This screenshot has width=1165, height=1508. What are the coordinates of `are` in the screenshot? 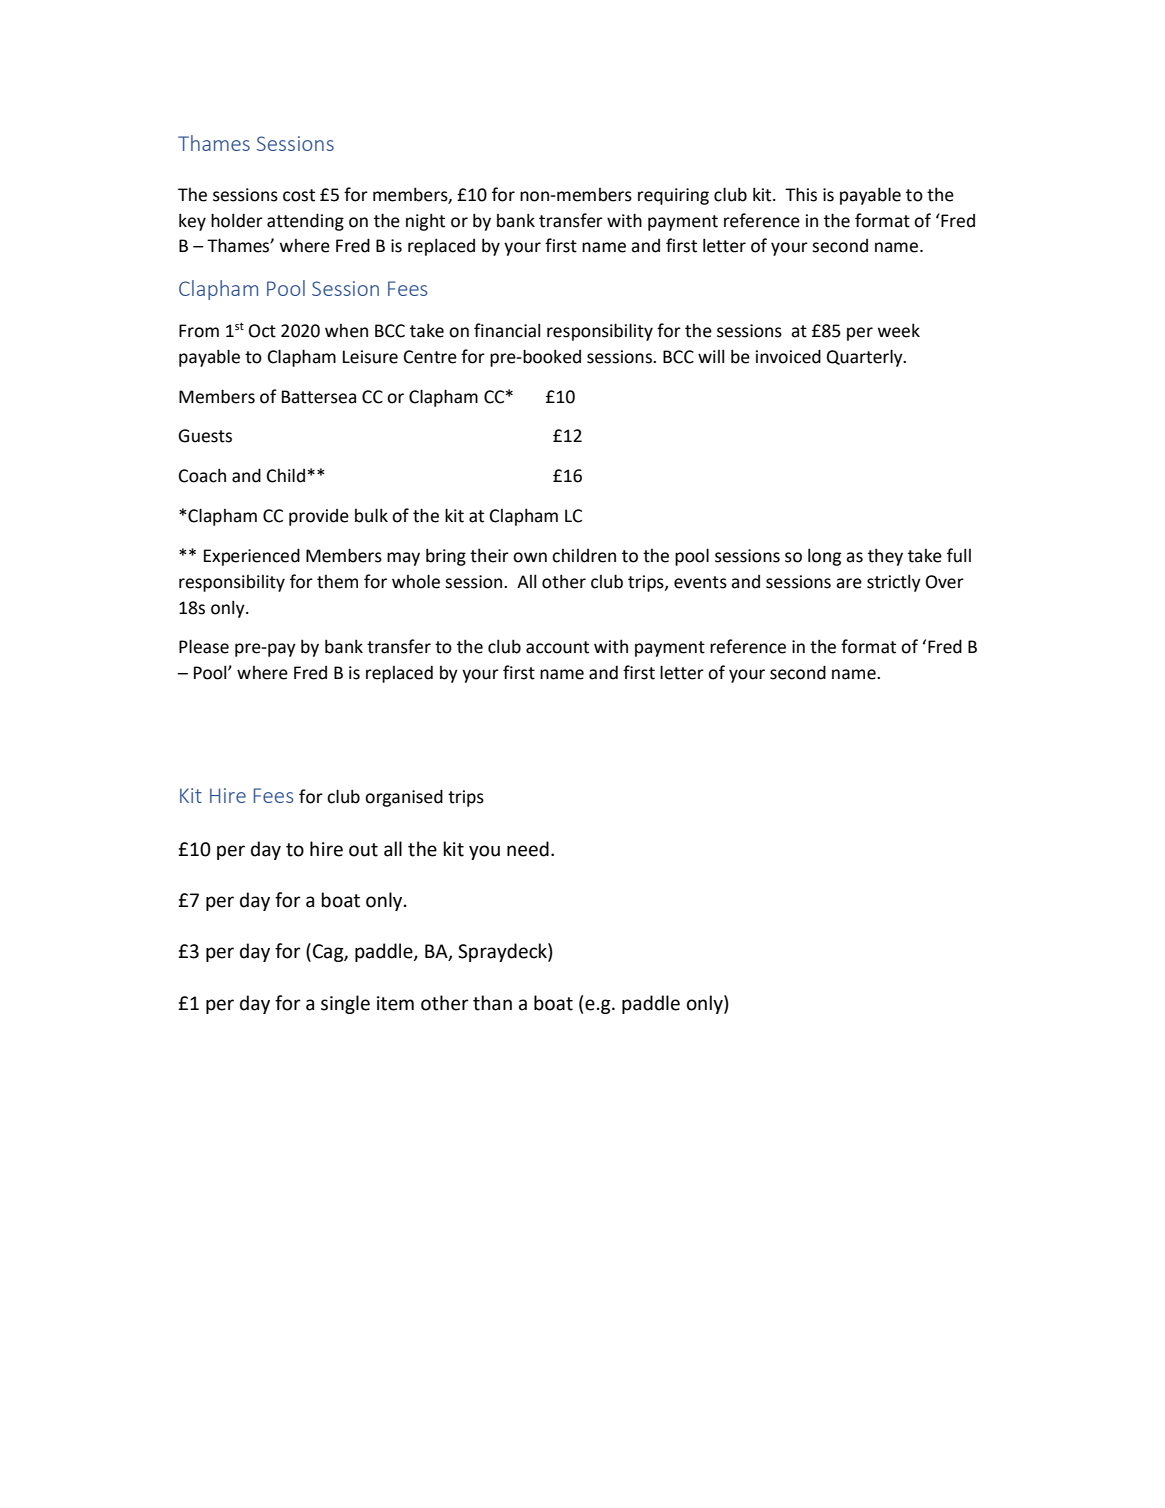 It's located at (849, 583).
